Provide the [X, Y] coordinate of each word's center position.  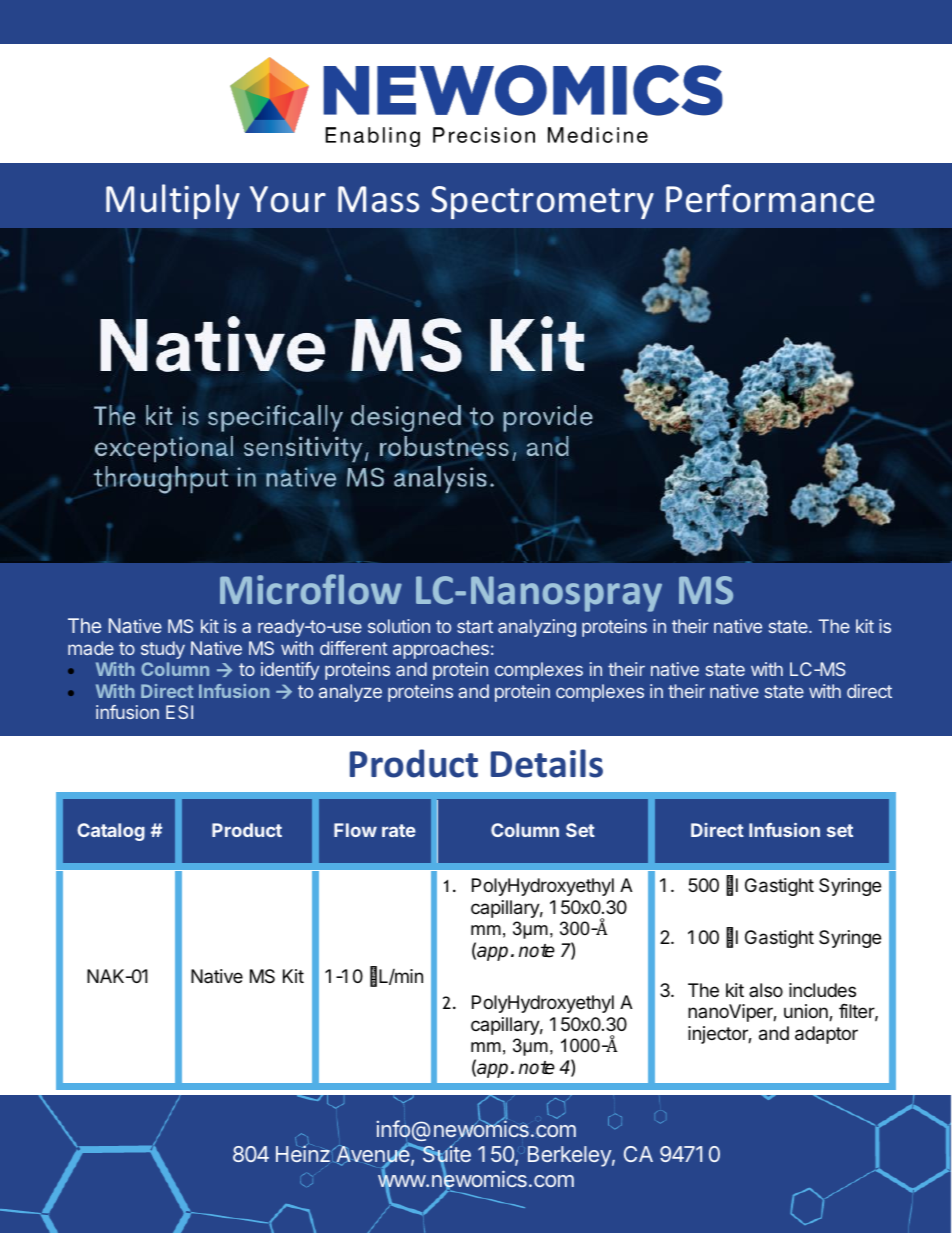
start [475, 626]
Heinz [303, 1153]
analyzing [537, 628]
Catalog [111, 832]
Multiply [173, 201]
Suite [445, 1154]
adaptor [826, 1035]
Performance [770, 198]
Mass [378, 199]
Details [547, 763]
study [163, 650]
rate [399, 830]
